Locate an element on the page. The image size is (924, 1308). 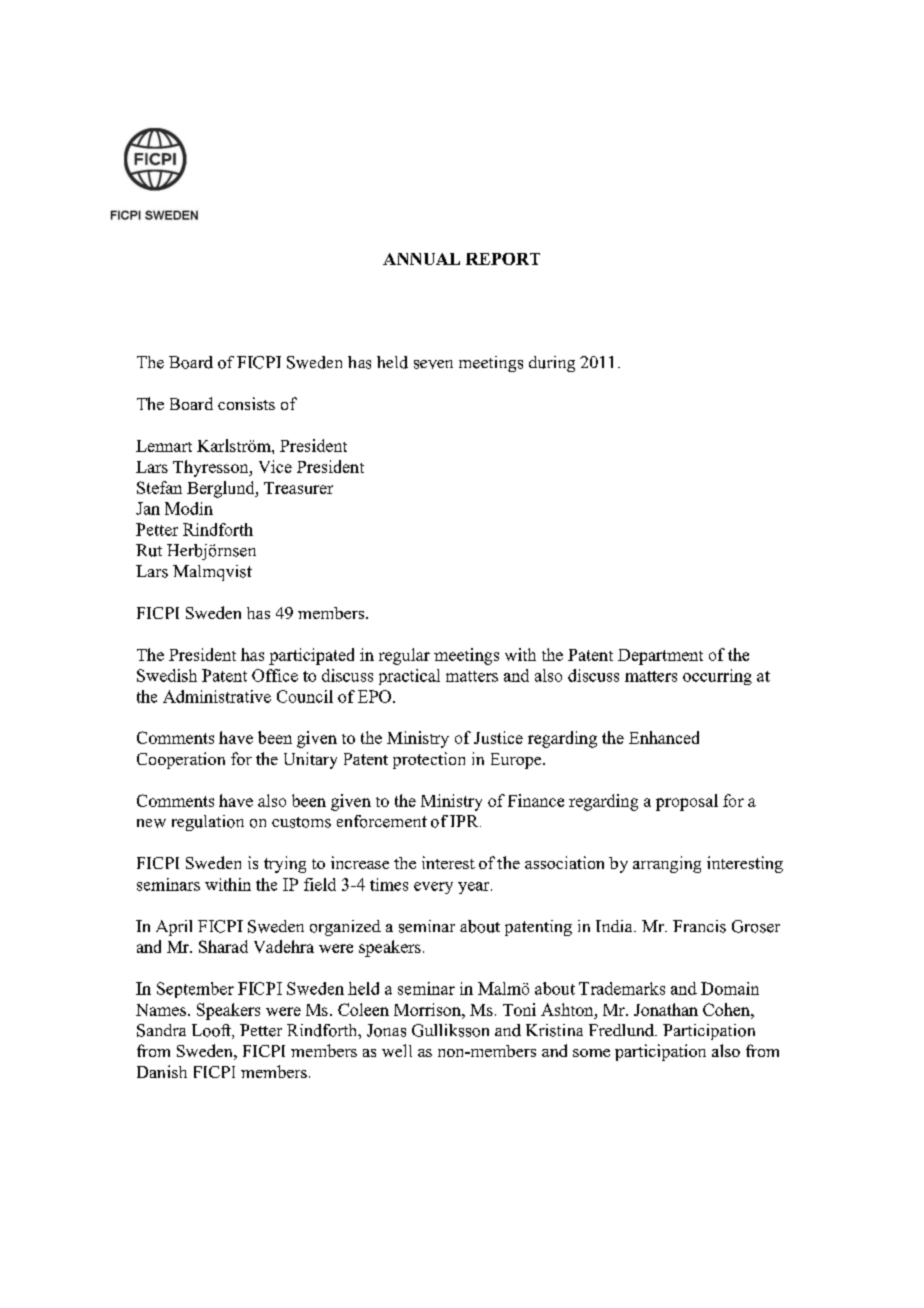
practical is located at coordinates (409, 677).
